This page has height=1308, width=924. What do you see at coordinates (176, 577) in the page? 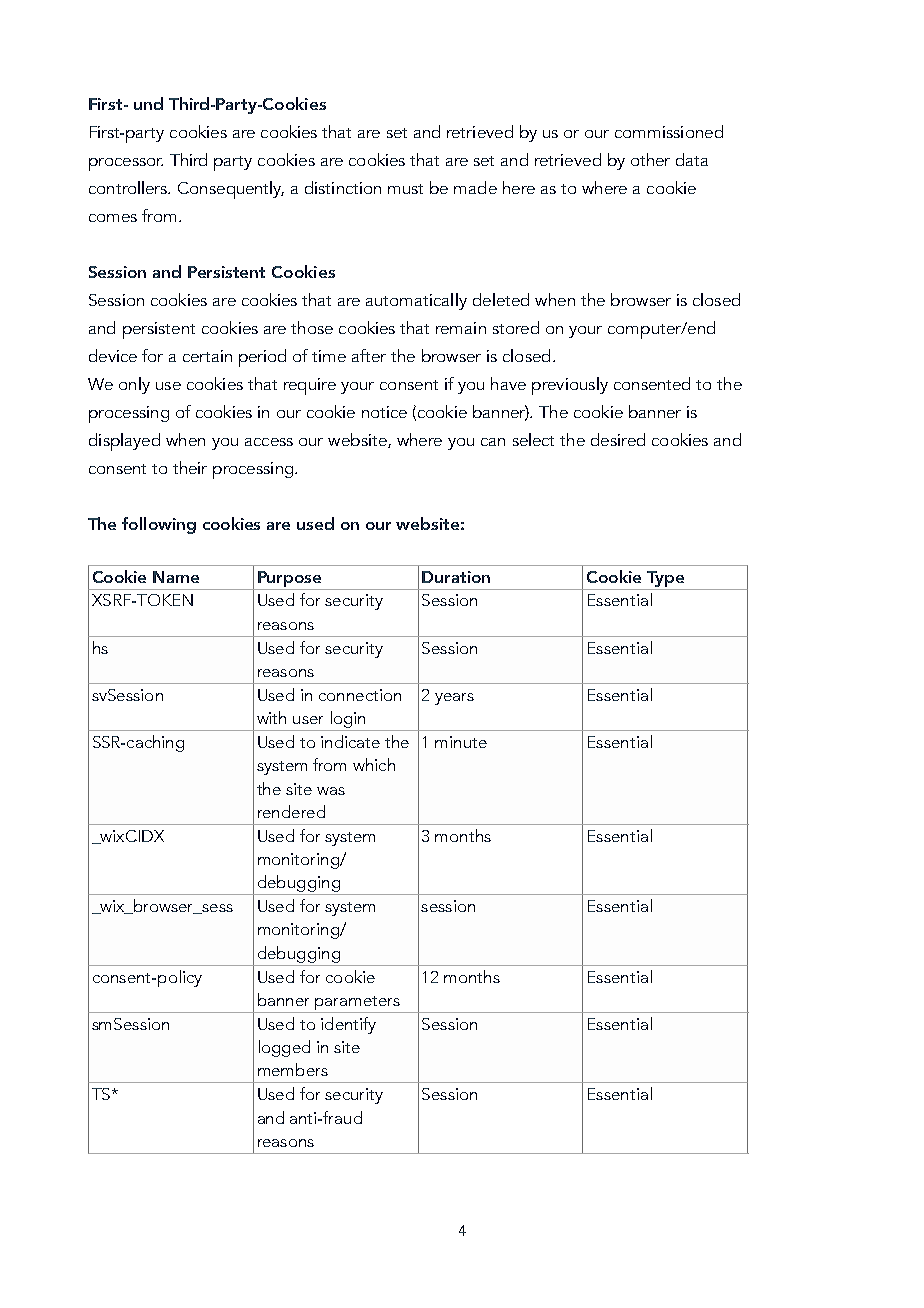
I see `Name` at bounding box center [176, 577].
